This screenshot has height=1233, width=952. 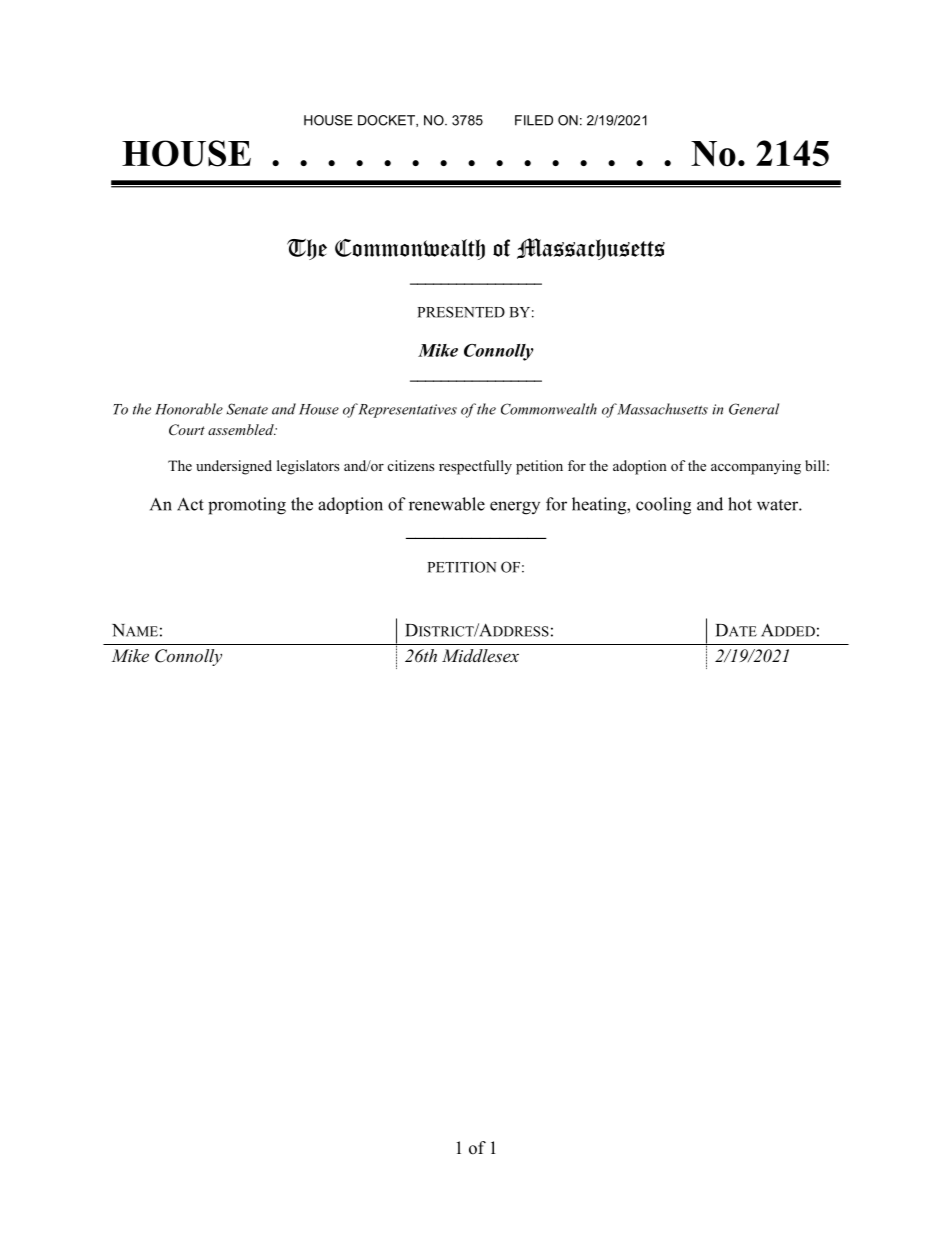 I want to click on Middlesex, so click(x=480, y=655).
